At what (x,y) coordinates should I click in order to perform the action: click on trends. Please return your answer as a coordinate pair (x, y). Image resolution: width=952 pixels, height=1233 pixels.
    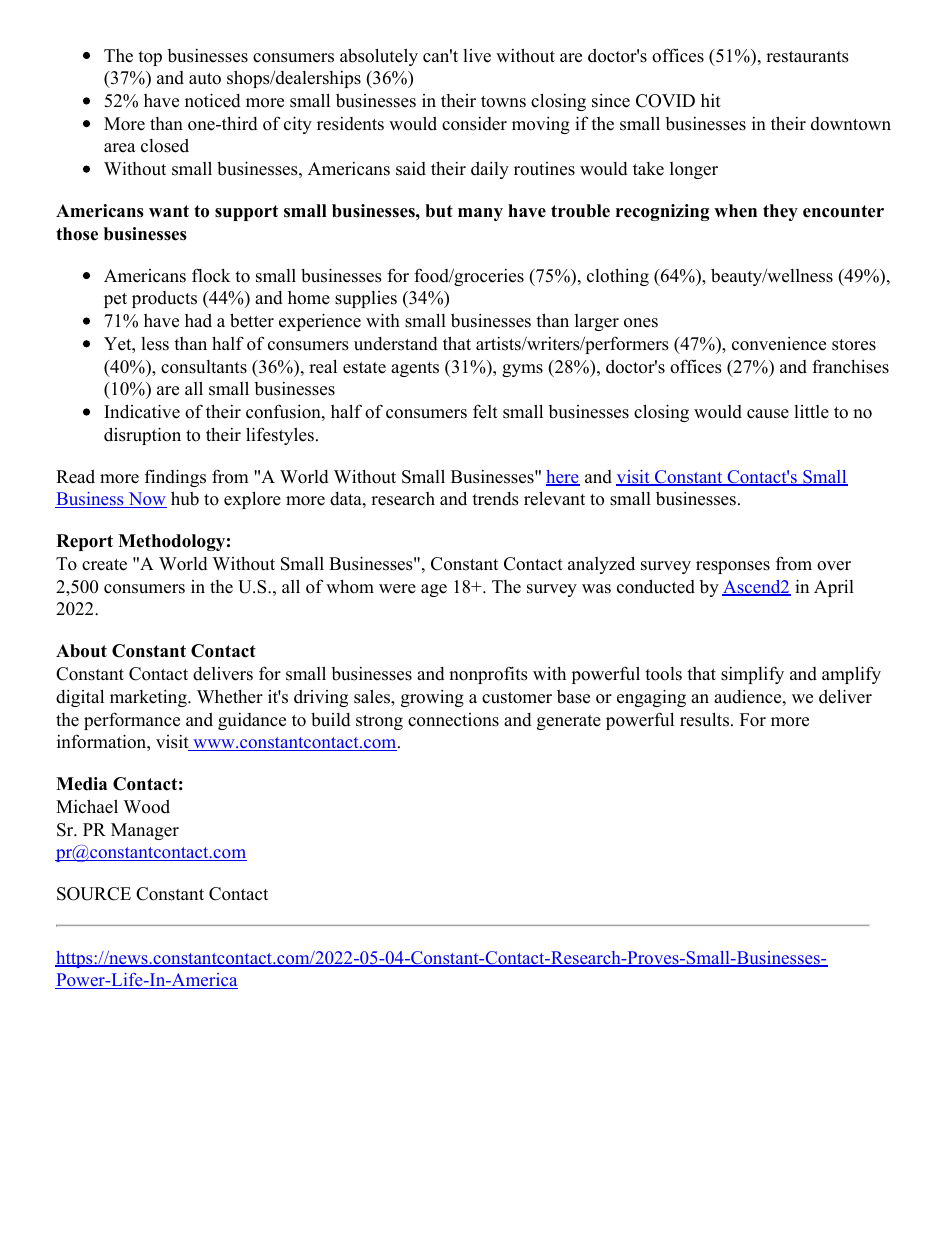
    Looking at the image, I should click on (495, 499).
